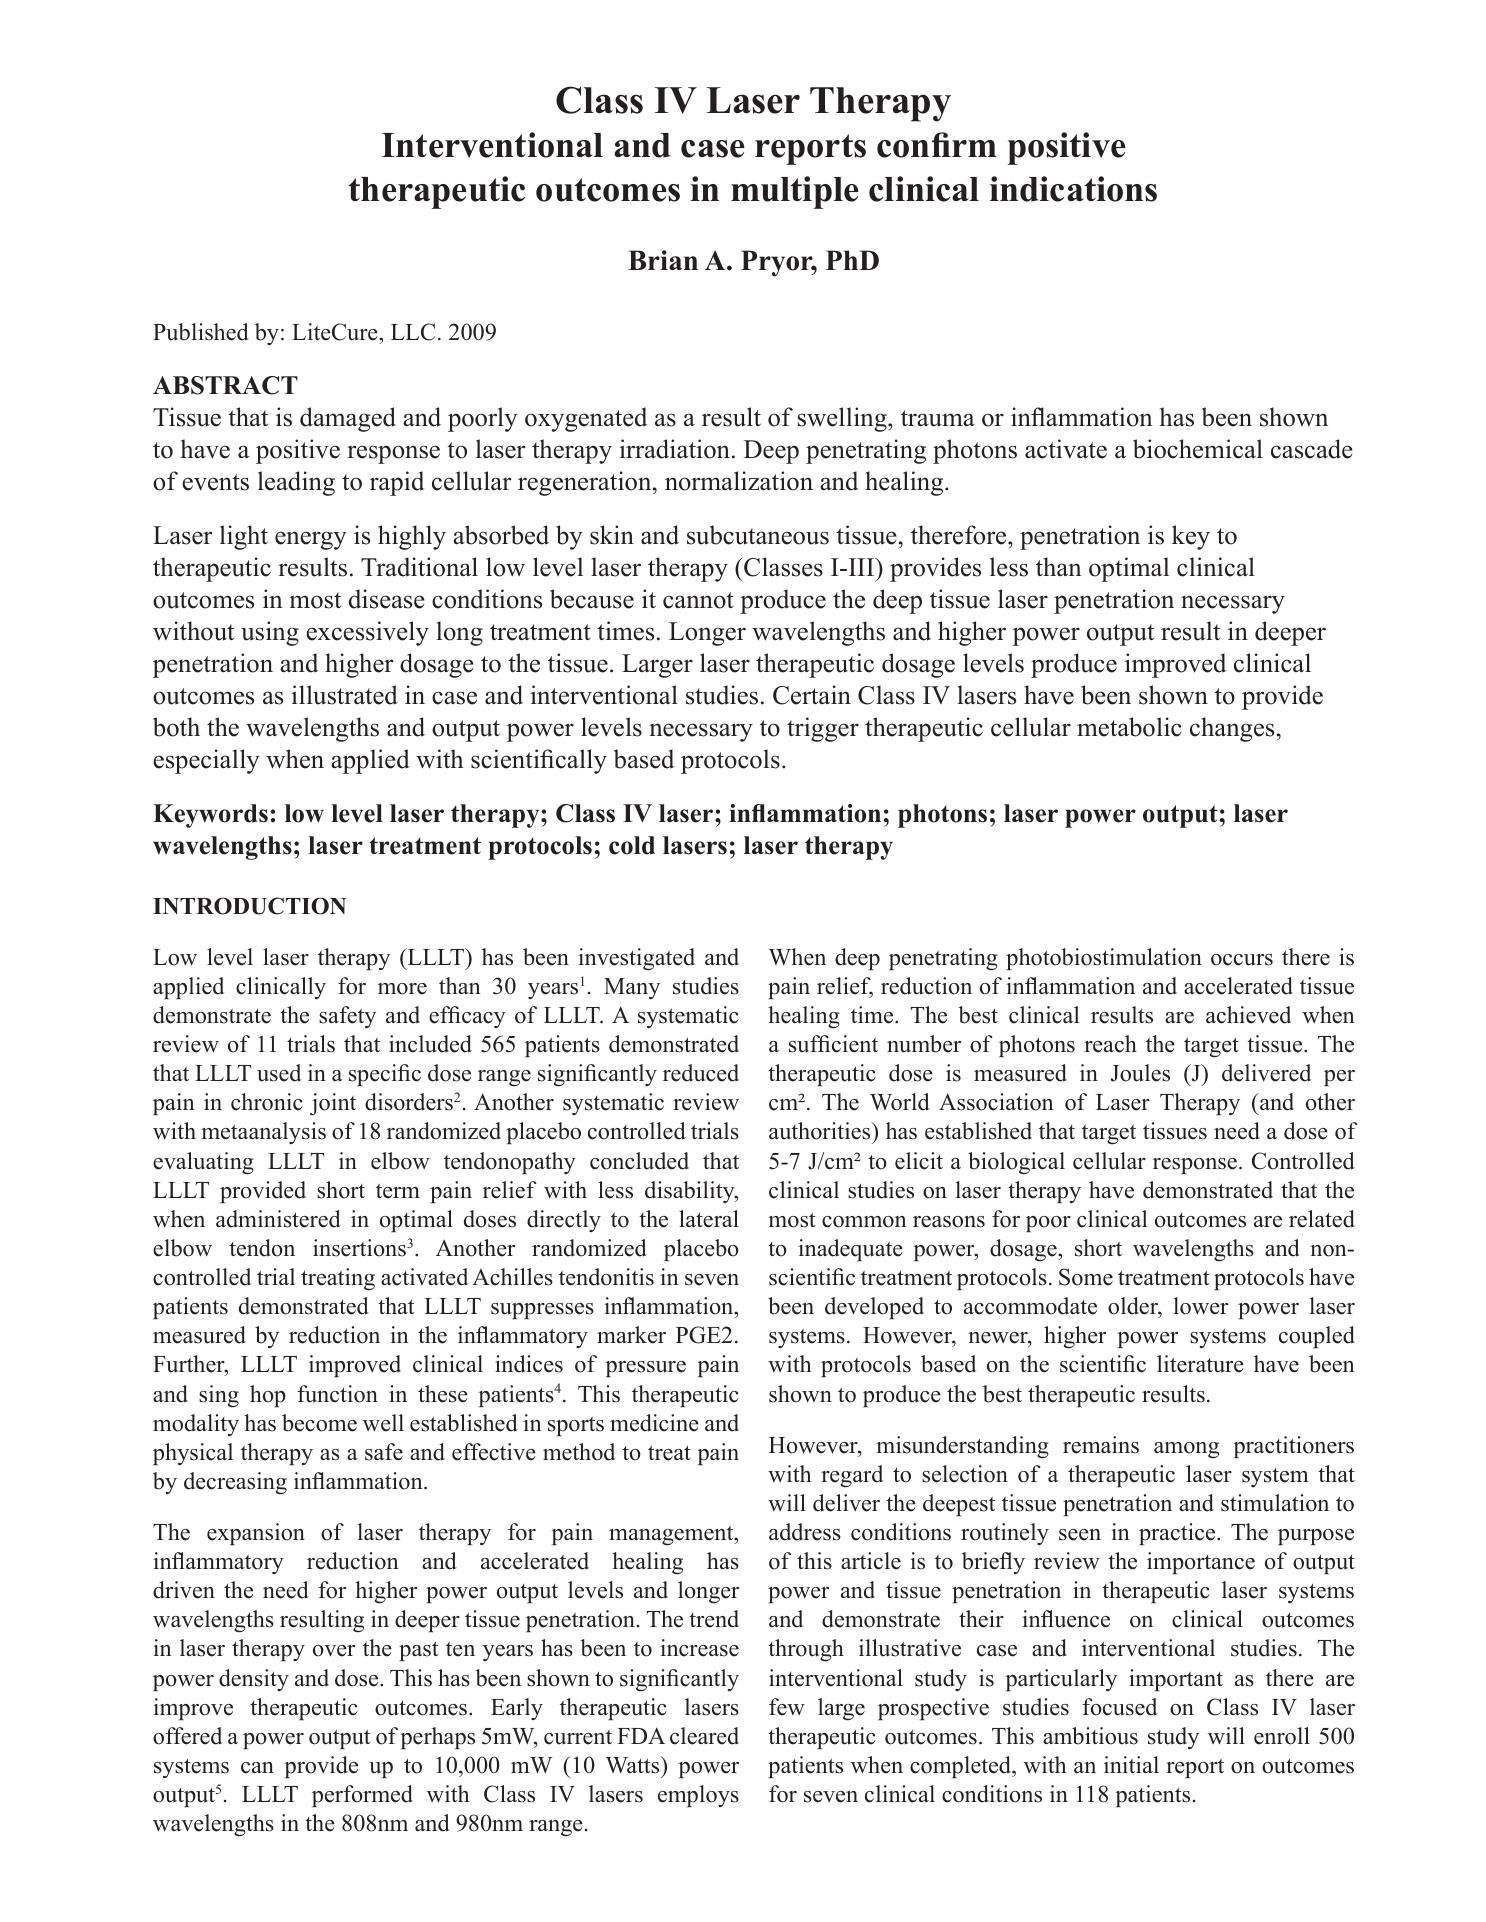 The width and height of the screenshot is (1486, 1922). Describe the element at coordinates (1073, 189) in the screenshot. I see `indications` at that location.
